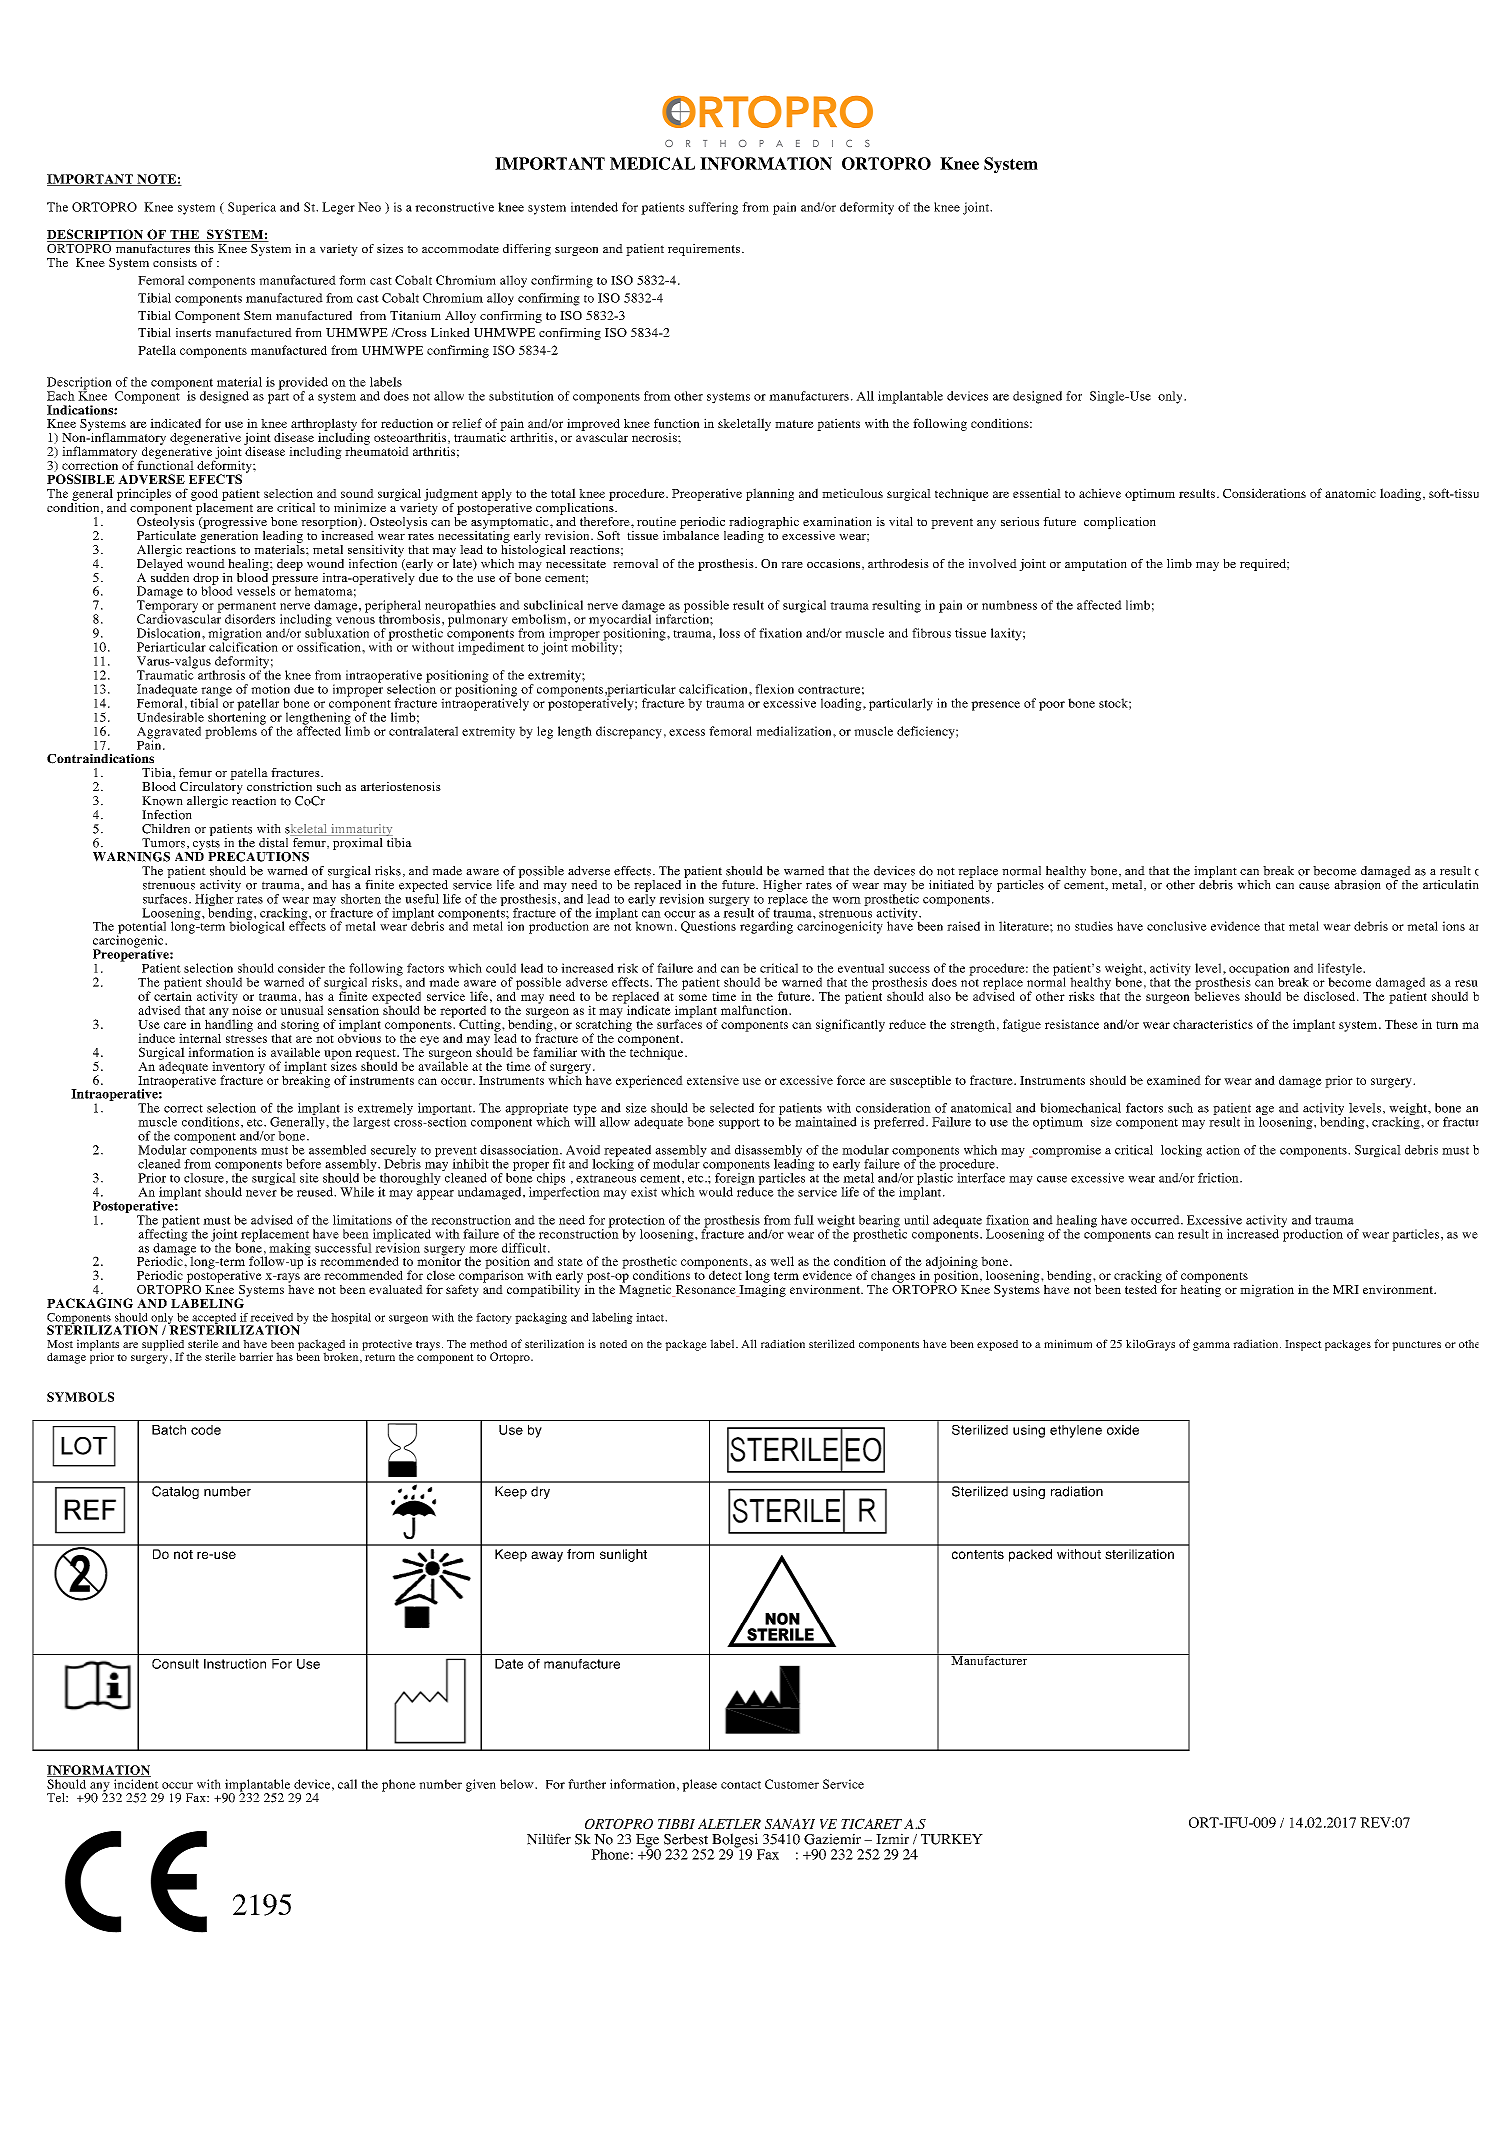 The height and width of the image is (2138, 1510). I want to click on Catalog, so click(175, 1492).
